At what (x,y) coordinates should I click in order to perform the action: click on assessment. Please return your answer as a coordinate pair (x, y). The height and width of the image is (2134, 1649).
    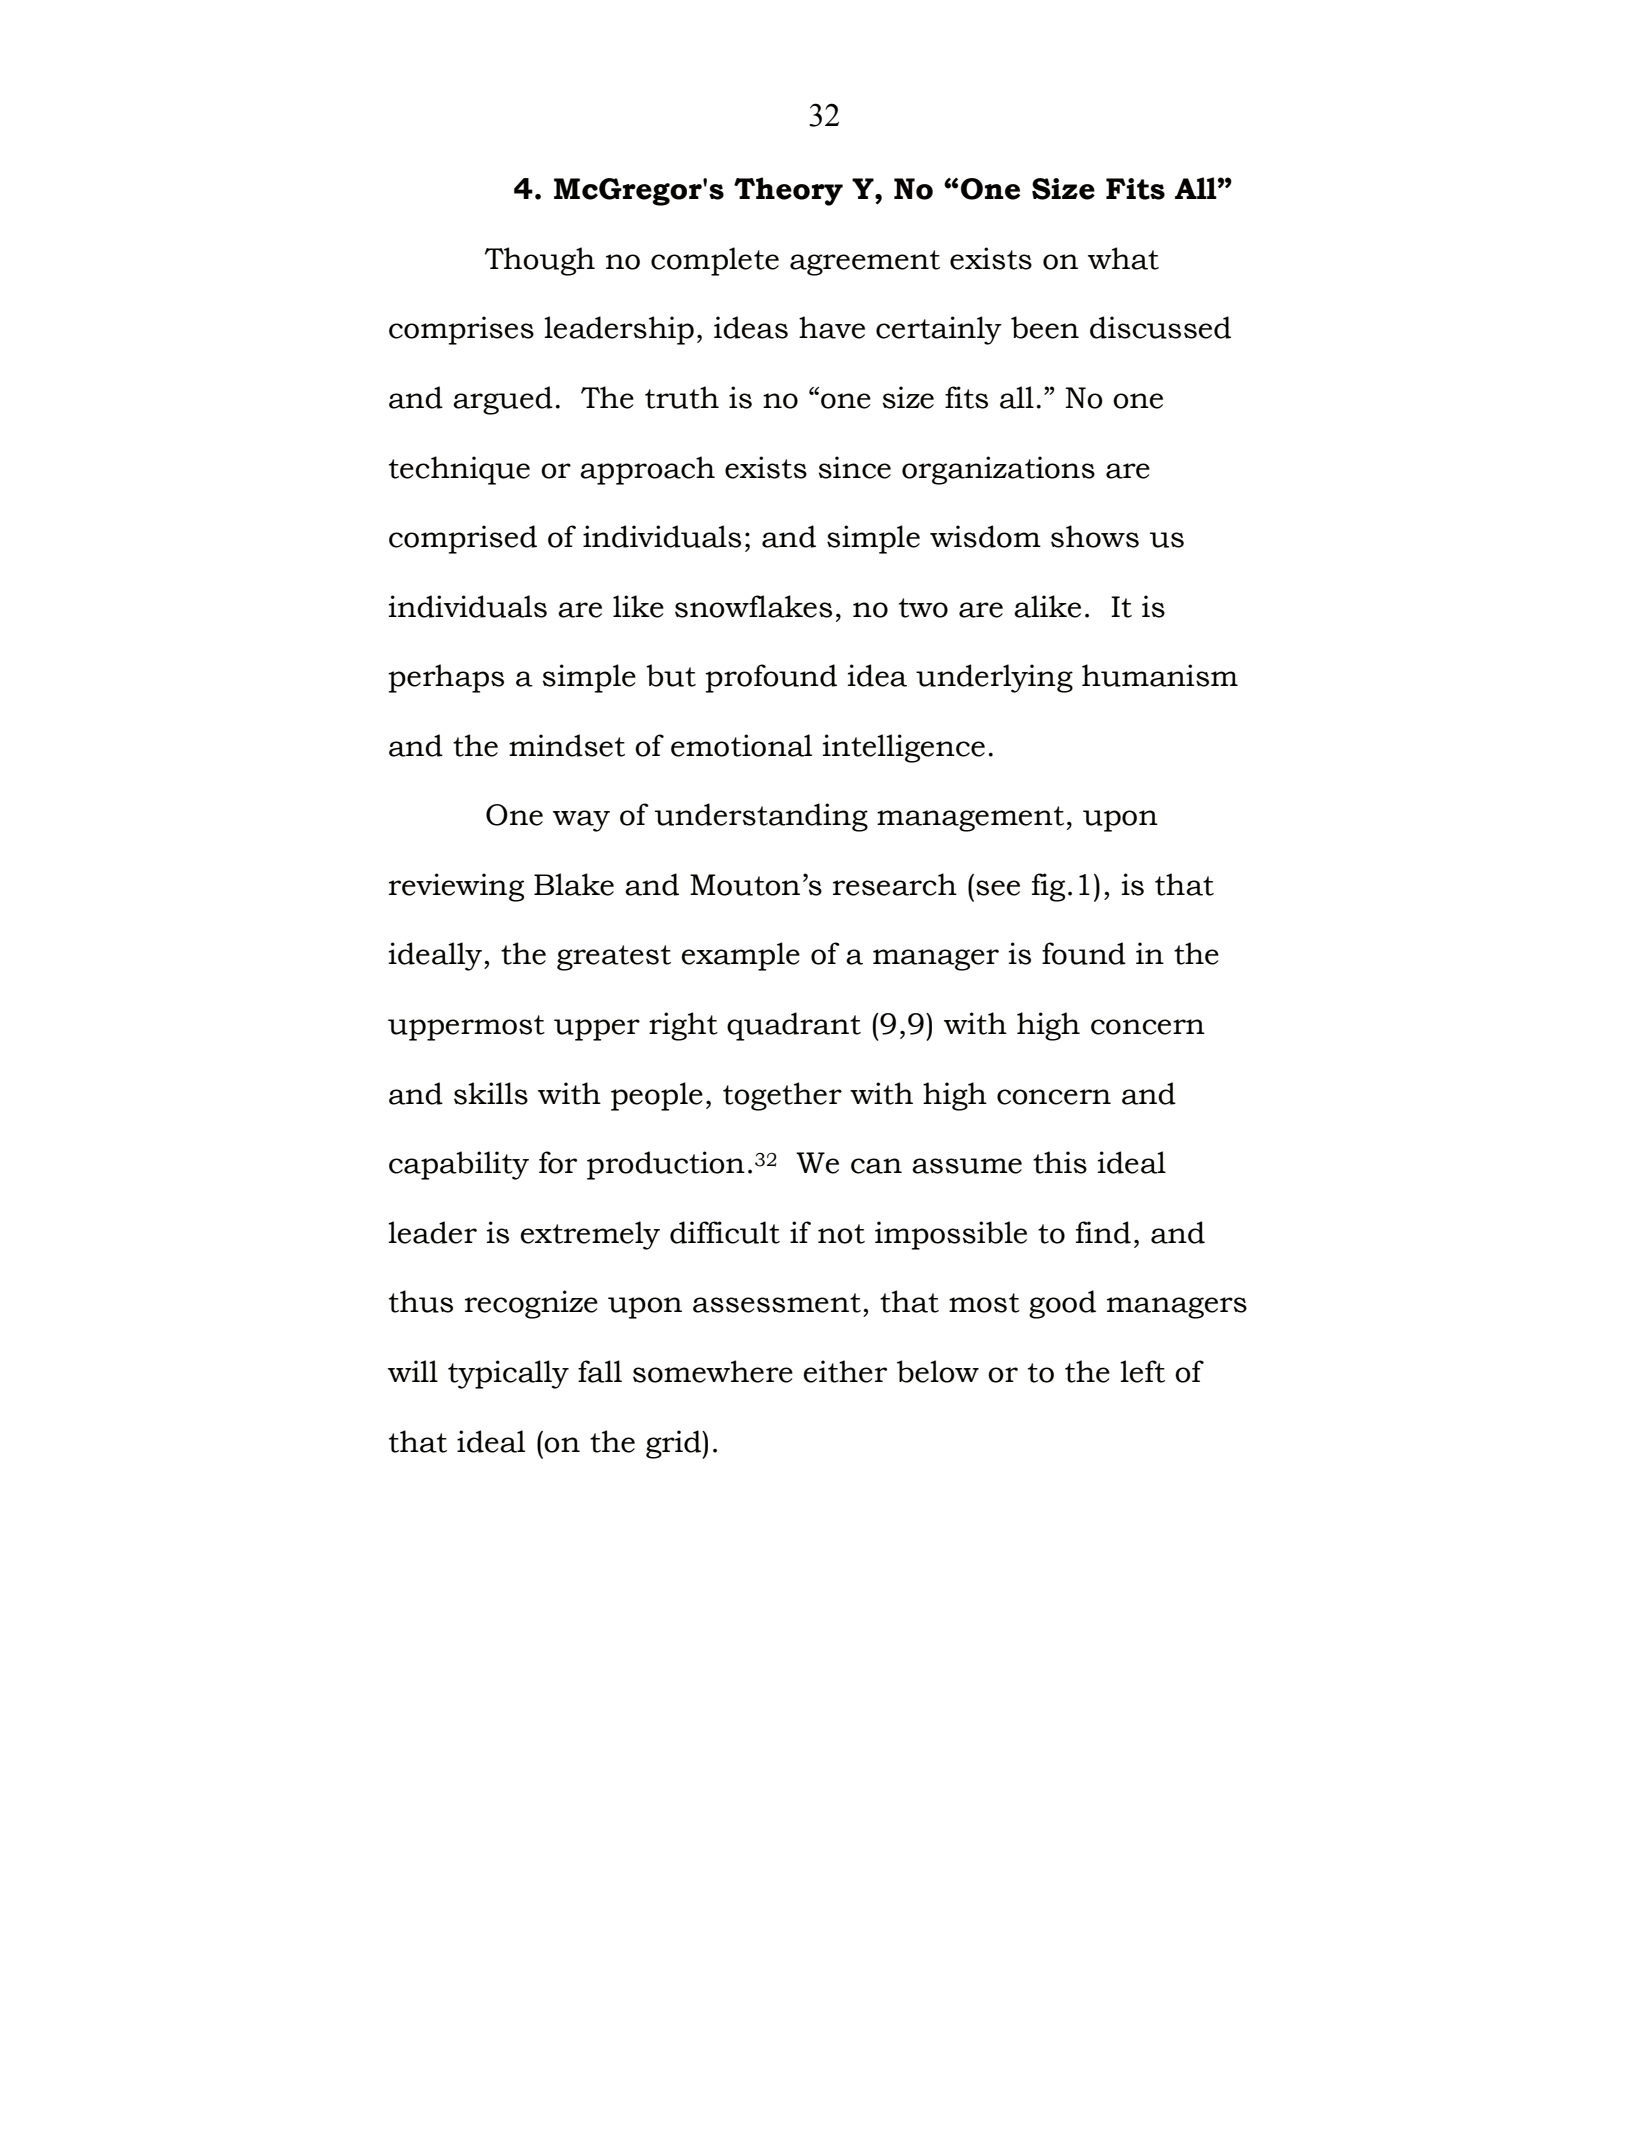
    Looking at the image, I should click on (777, 1303).
